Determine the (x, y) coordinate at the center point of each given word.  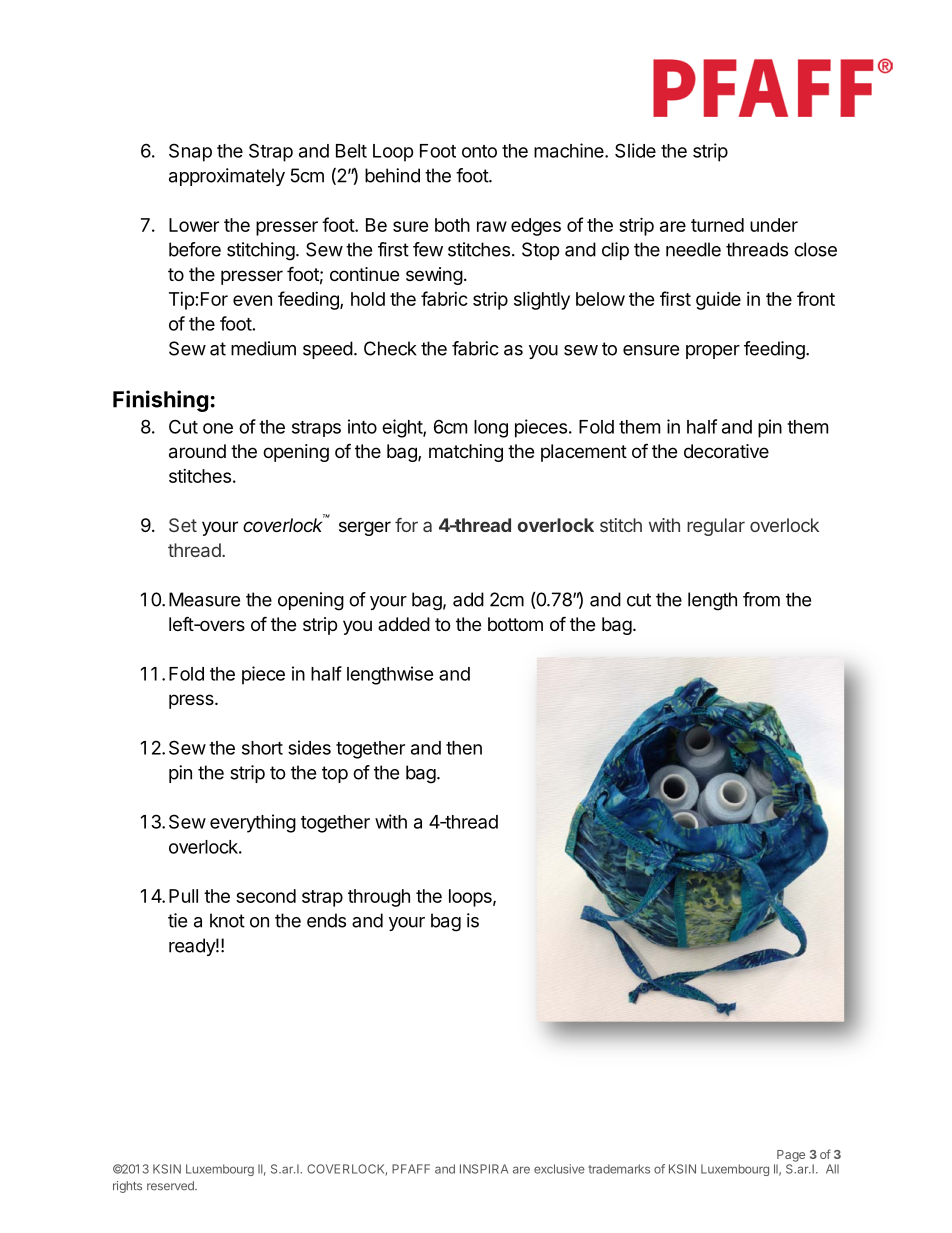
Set (183, 525)
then (464, 748)
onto (479, 151)
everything (253, 823)
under (774, 225)
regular (716, 527)
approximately (227, 177)
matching (466, 453)
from (761, 599)
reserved (171, 1186)
